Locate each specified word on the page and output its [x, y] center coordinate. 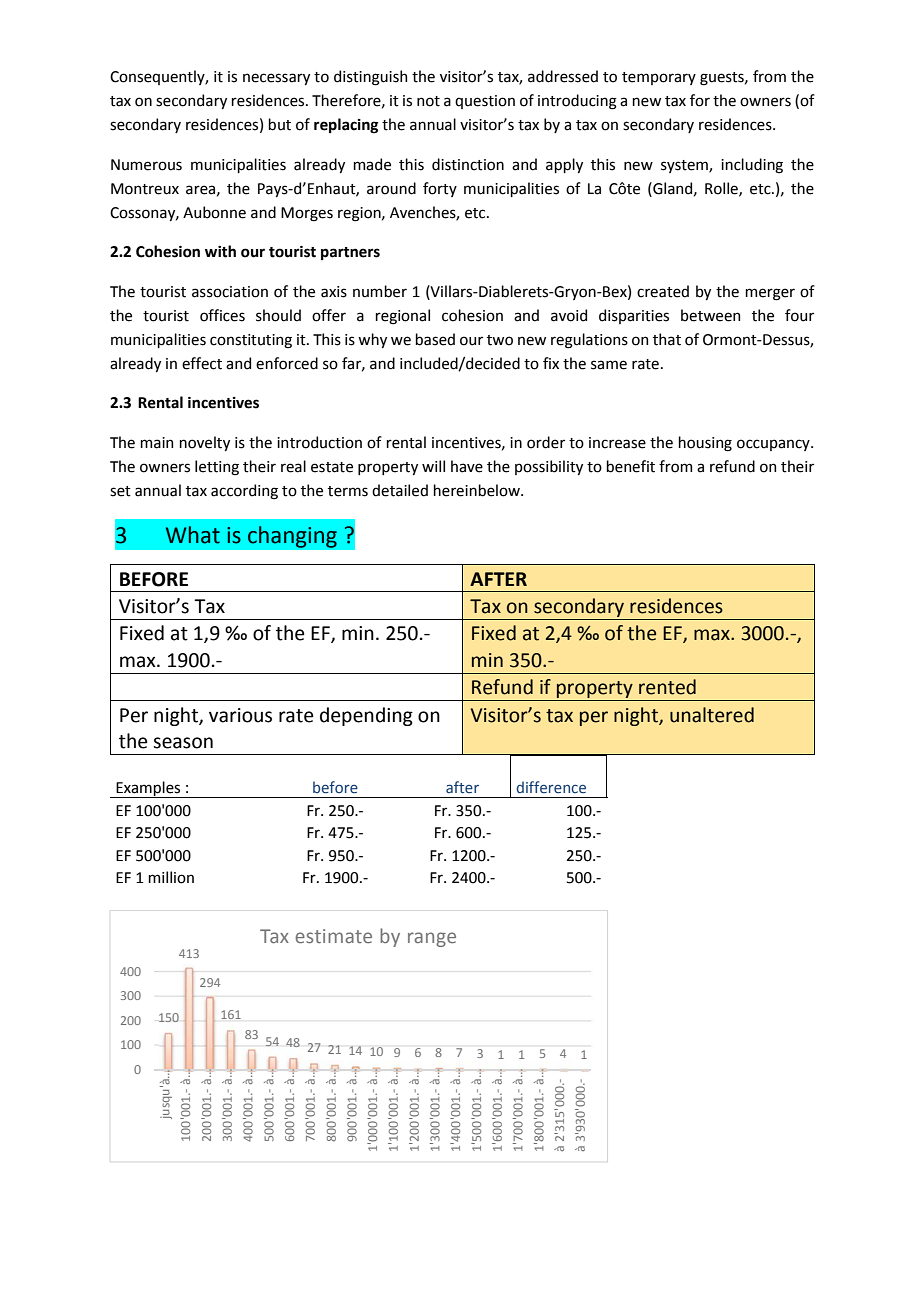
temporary [659, 78]
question [485, 102]
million [171, 877]
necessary [276, 79]
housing [705, 444]
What [193, 535]
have [467, 466]
